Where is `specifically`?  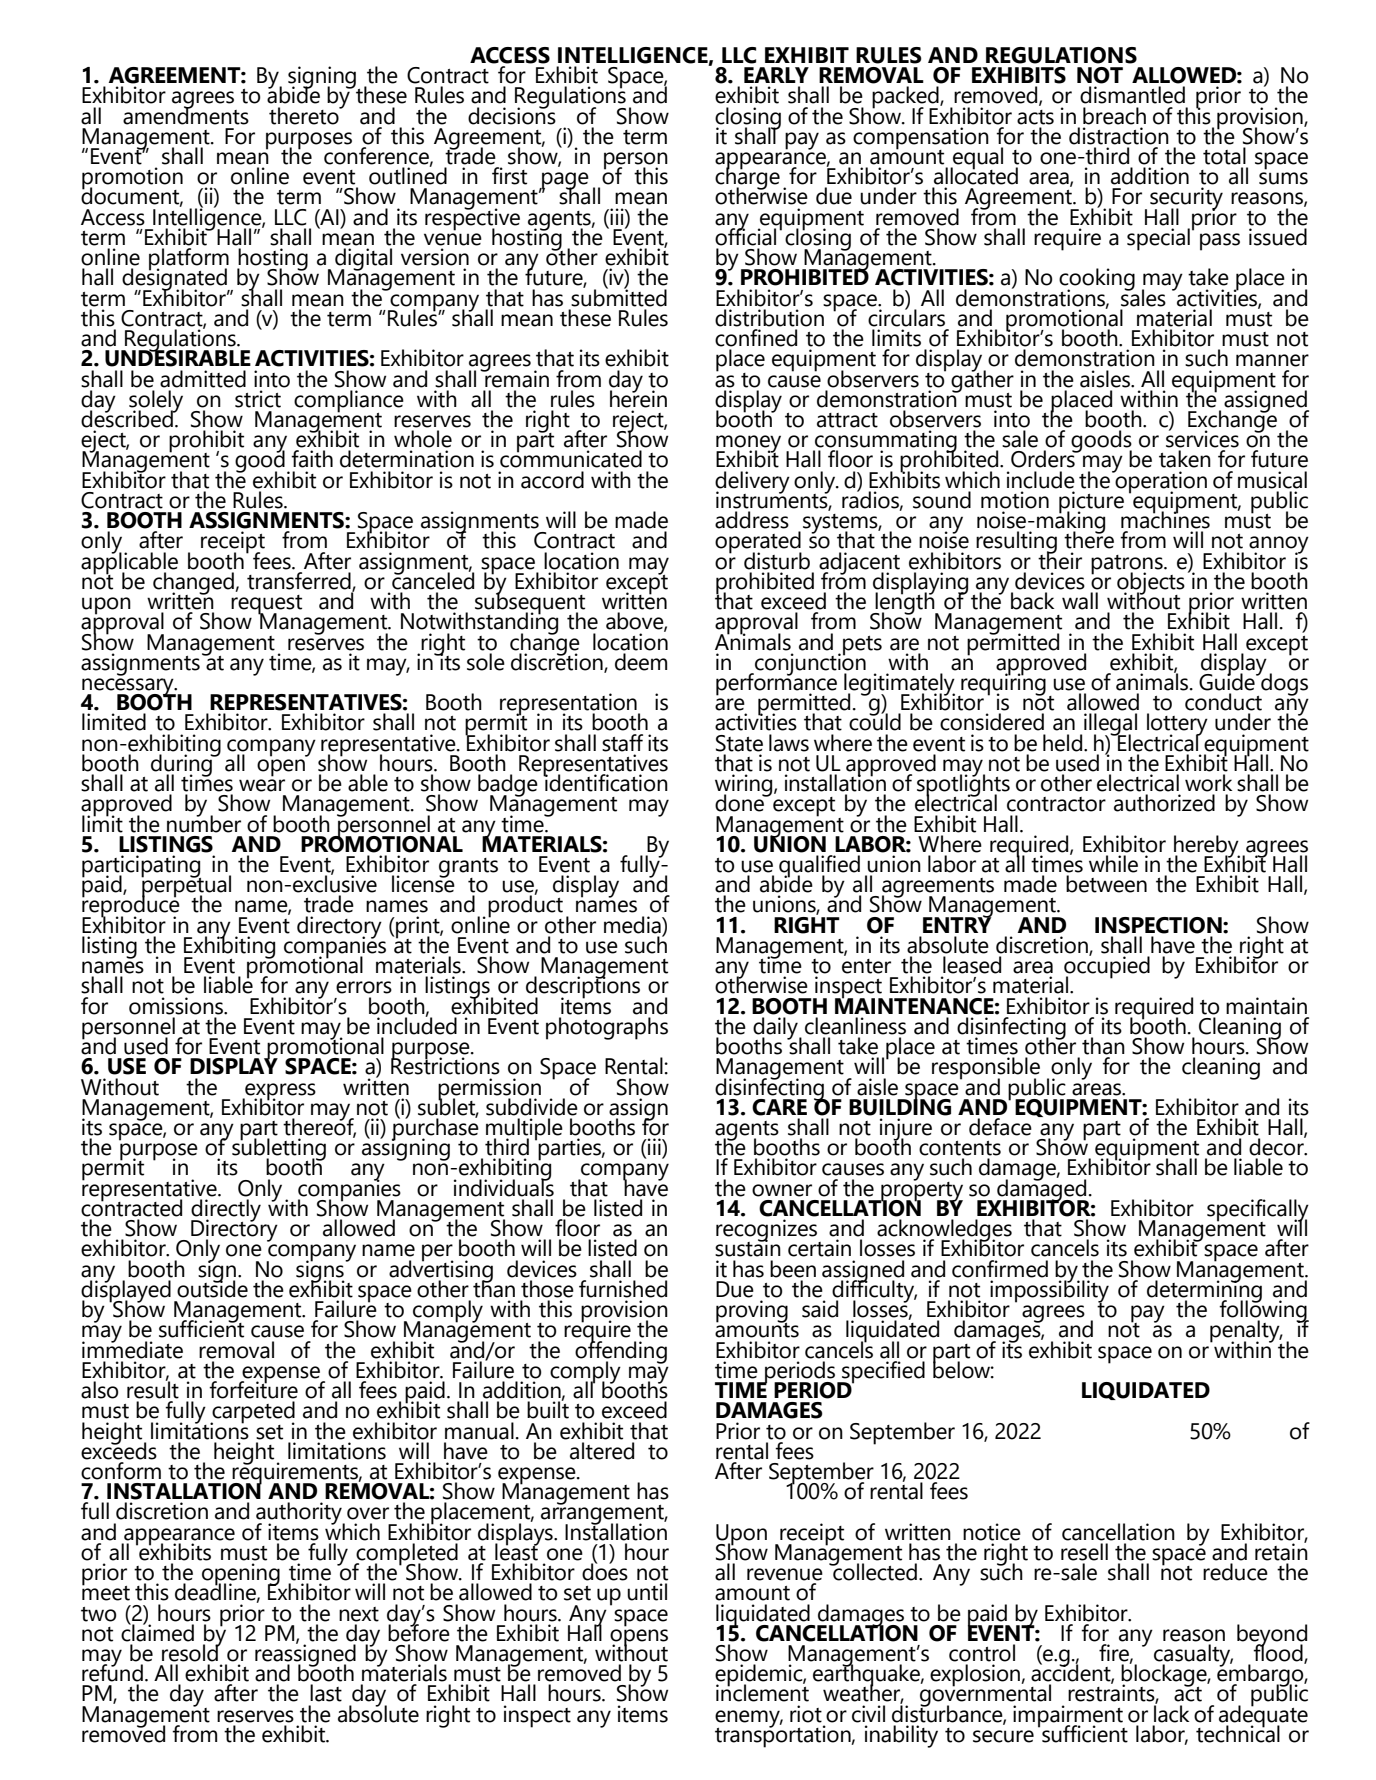
specifically is located at coordinates (1258, 1211).
